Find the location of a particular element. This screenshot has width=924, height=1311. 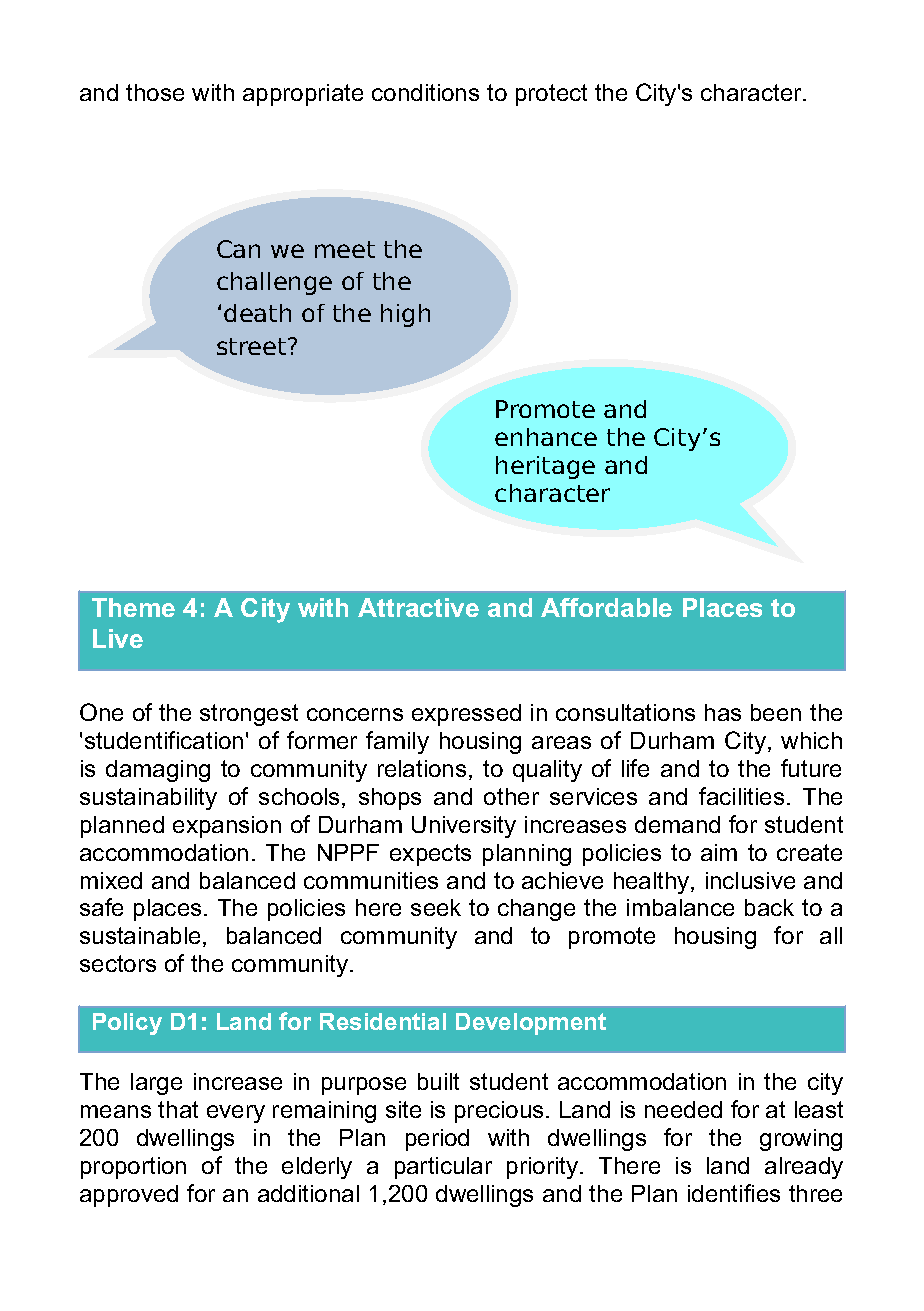

particular is located at coordinates (443, 1168).
